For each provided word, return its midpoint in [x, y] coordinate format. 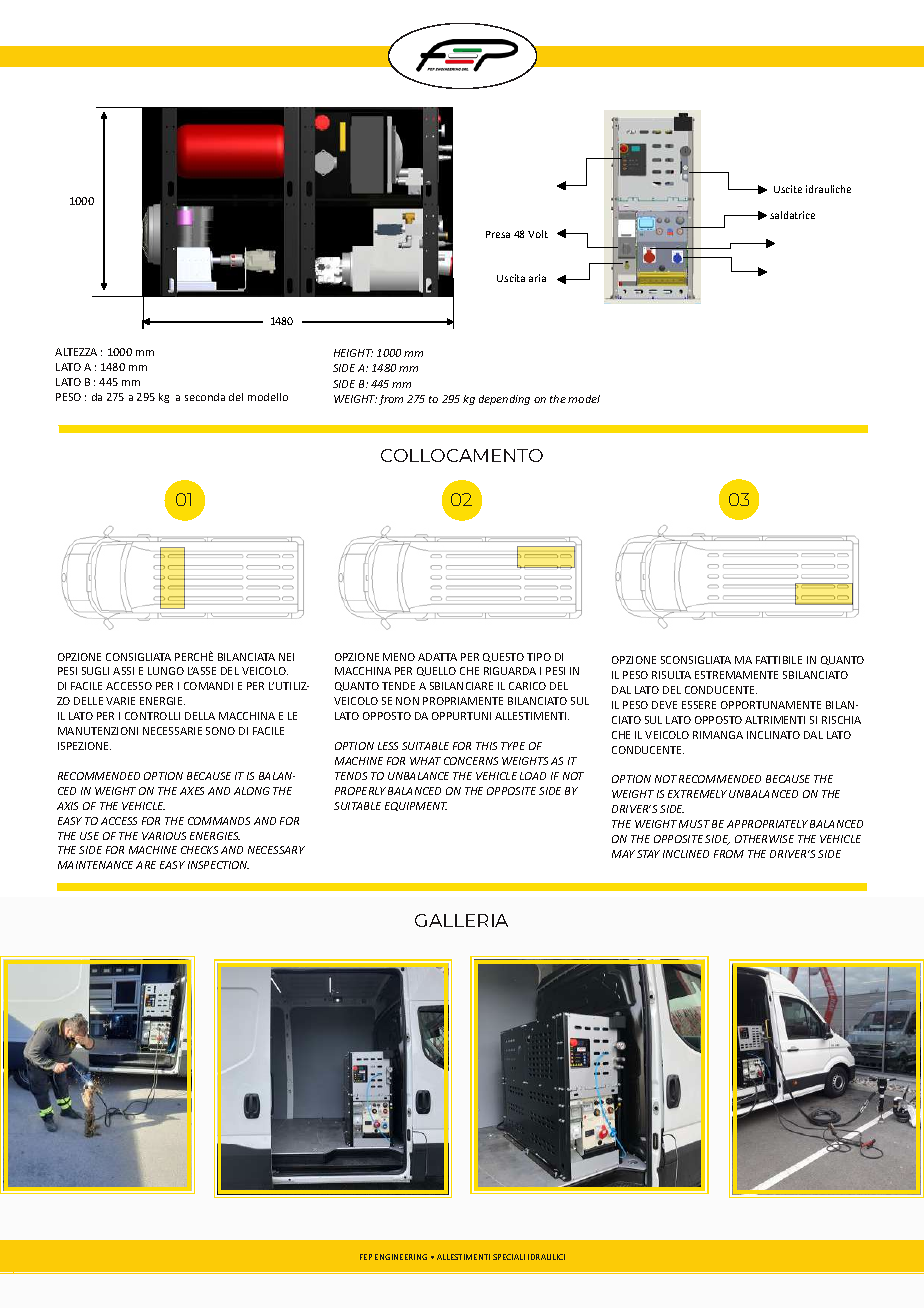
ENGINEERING [401, 1257]
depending [504, 400]
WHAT [425, 761]
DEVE [664, 705]
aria [537, 278]
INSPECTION [218, 865]
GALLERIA [461, 920]
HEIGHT [353, 353]
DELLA [200, 716]
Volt [538, 234]
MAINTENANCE [95, 865]
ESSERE [699, 705]
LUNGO [166, 671]
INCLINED [686, 854]
